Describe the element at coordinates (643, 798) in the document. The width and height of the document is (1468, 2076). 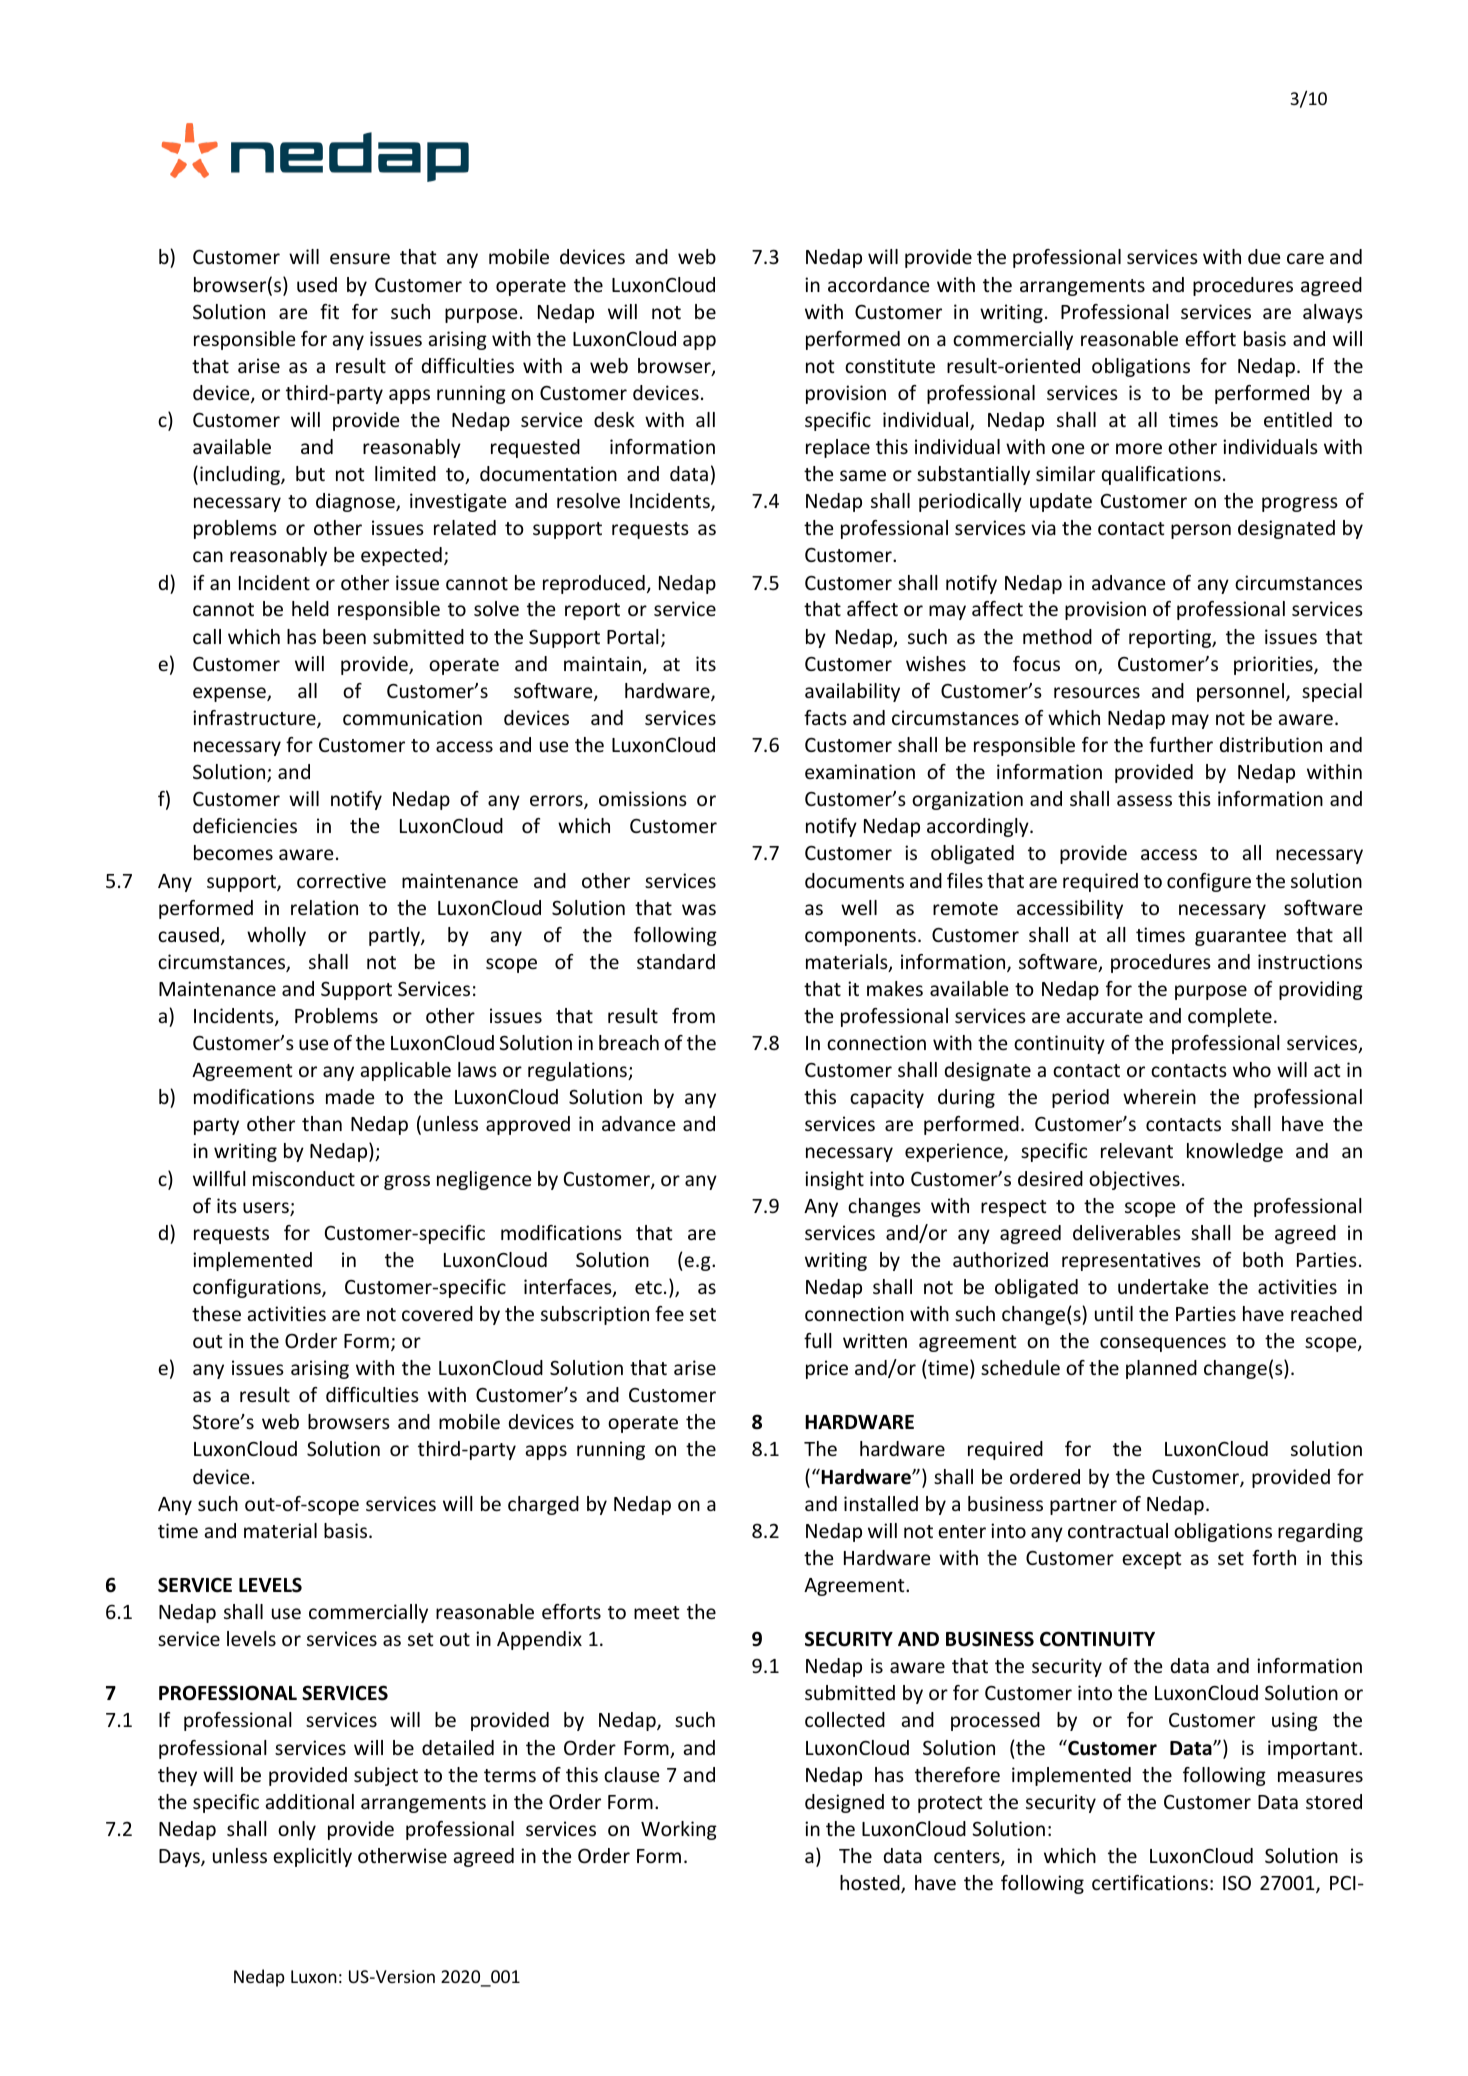
I see `omissions` at that location.
